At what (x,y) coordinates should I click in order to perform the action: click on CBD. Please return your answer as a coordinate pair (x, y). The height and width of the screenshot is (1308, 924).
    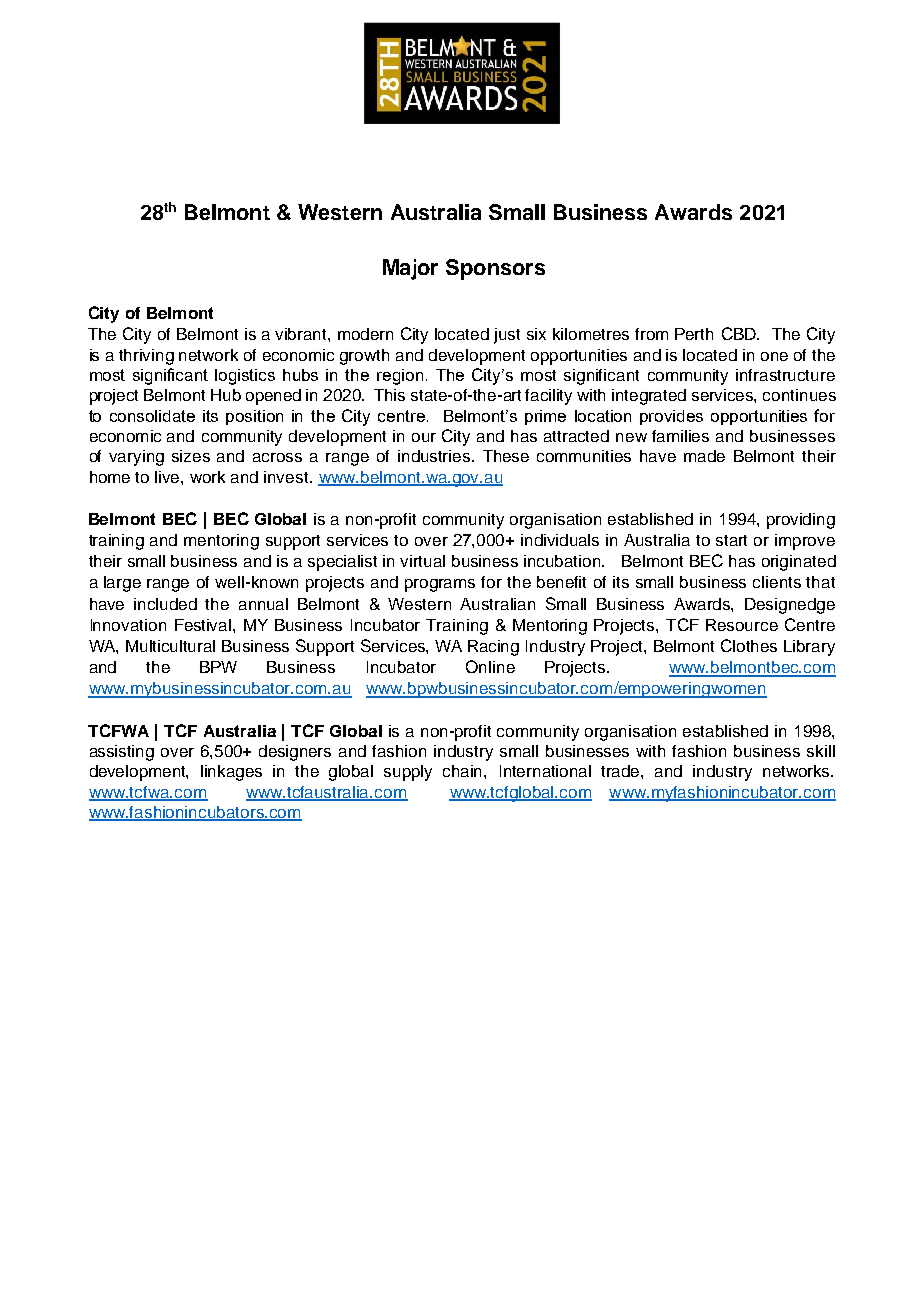
    Looking at the image, I should click on (740, 333).
